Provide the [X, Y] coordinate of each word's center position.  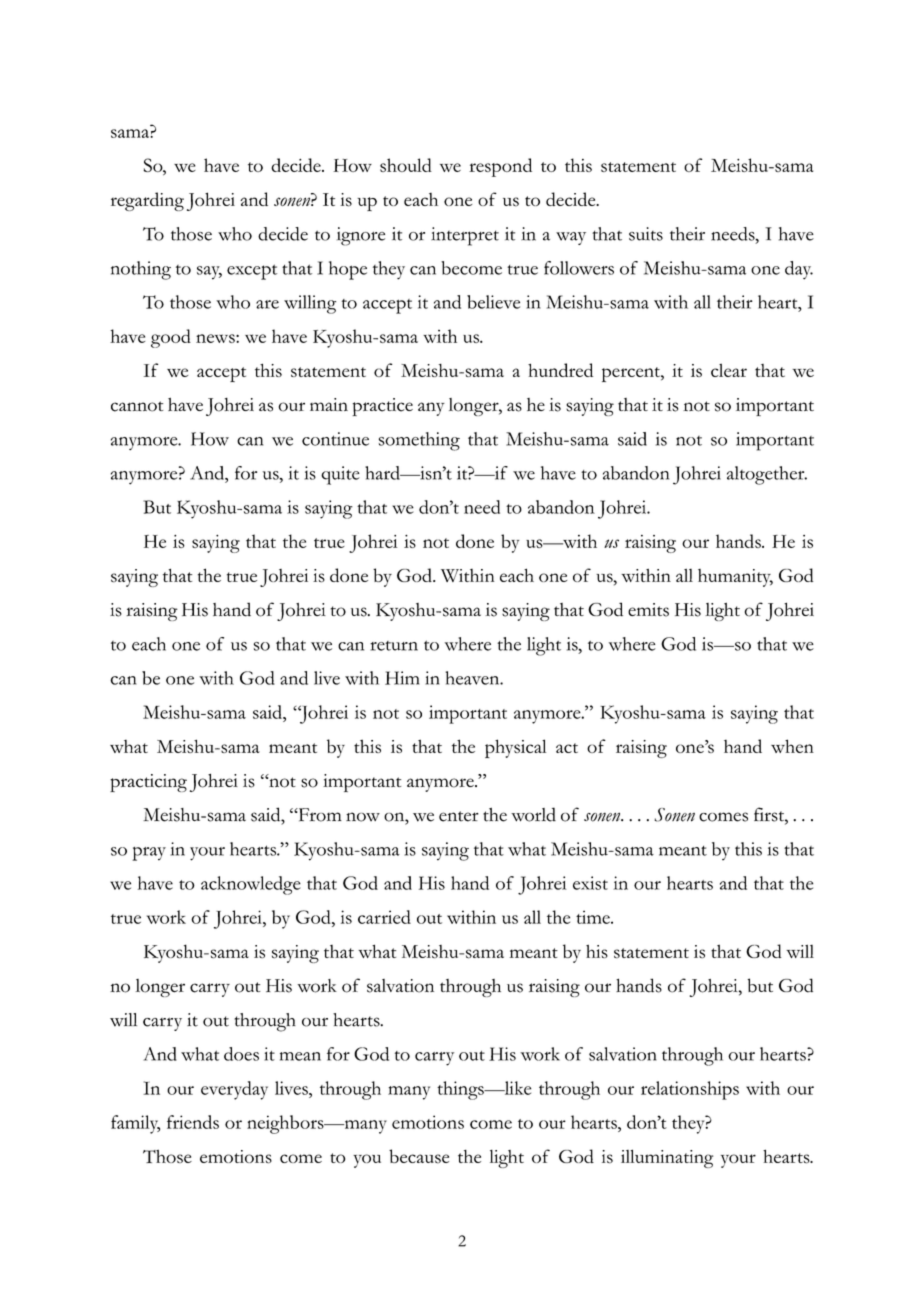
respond [500, 167]
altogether [767, 475]
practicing [148, 783]
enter [459, 816]
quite [340, 475]
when [792, 746]
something [419, 441]
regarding [147, 201]
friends [193, 1122]
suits [646, 234]
